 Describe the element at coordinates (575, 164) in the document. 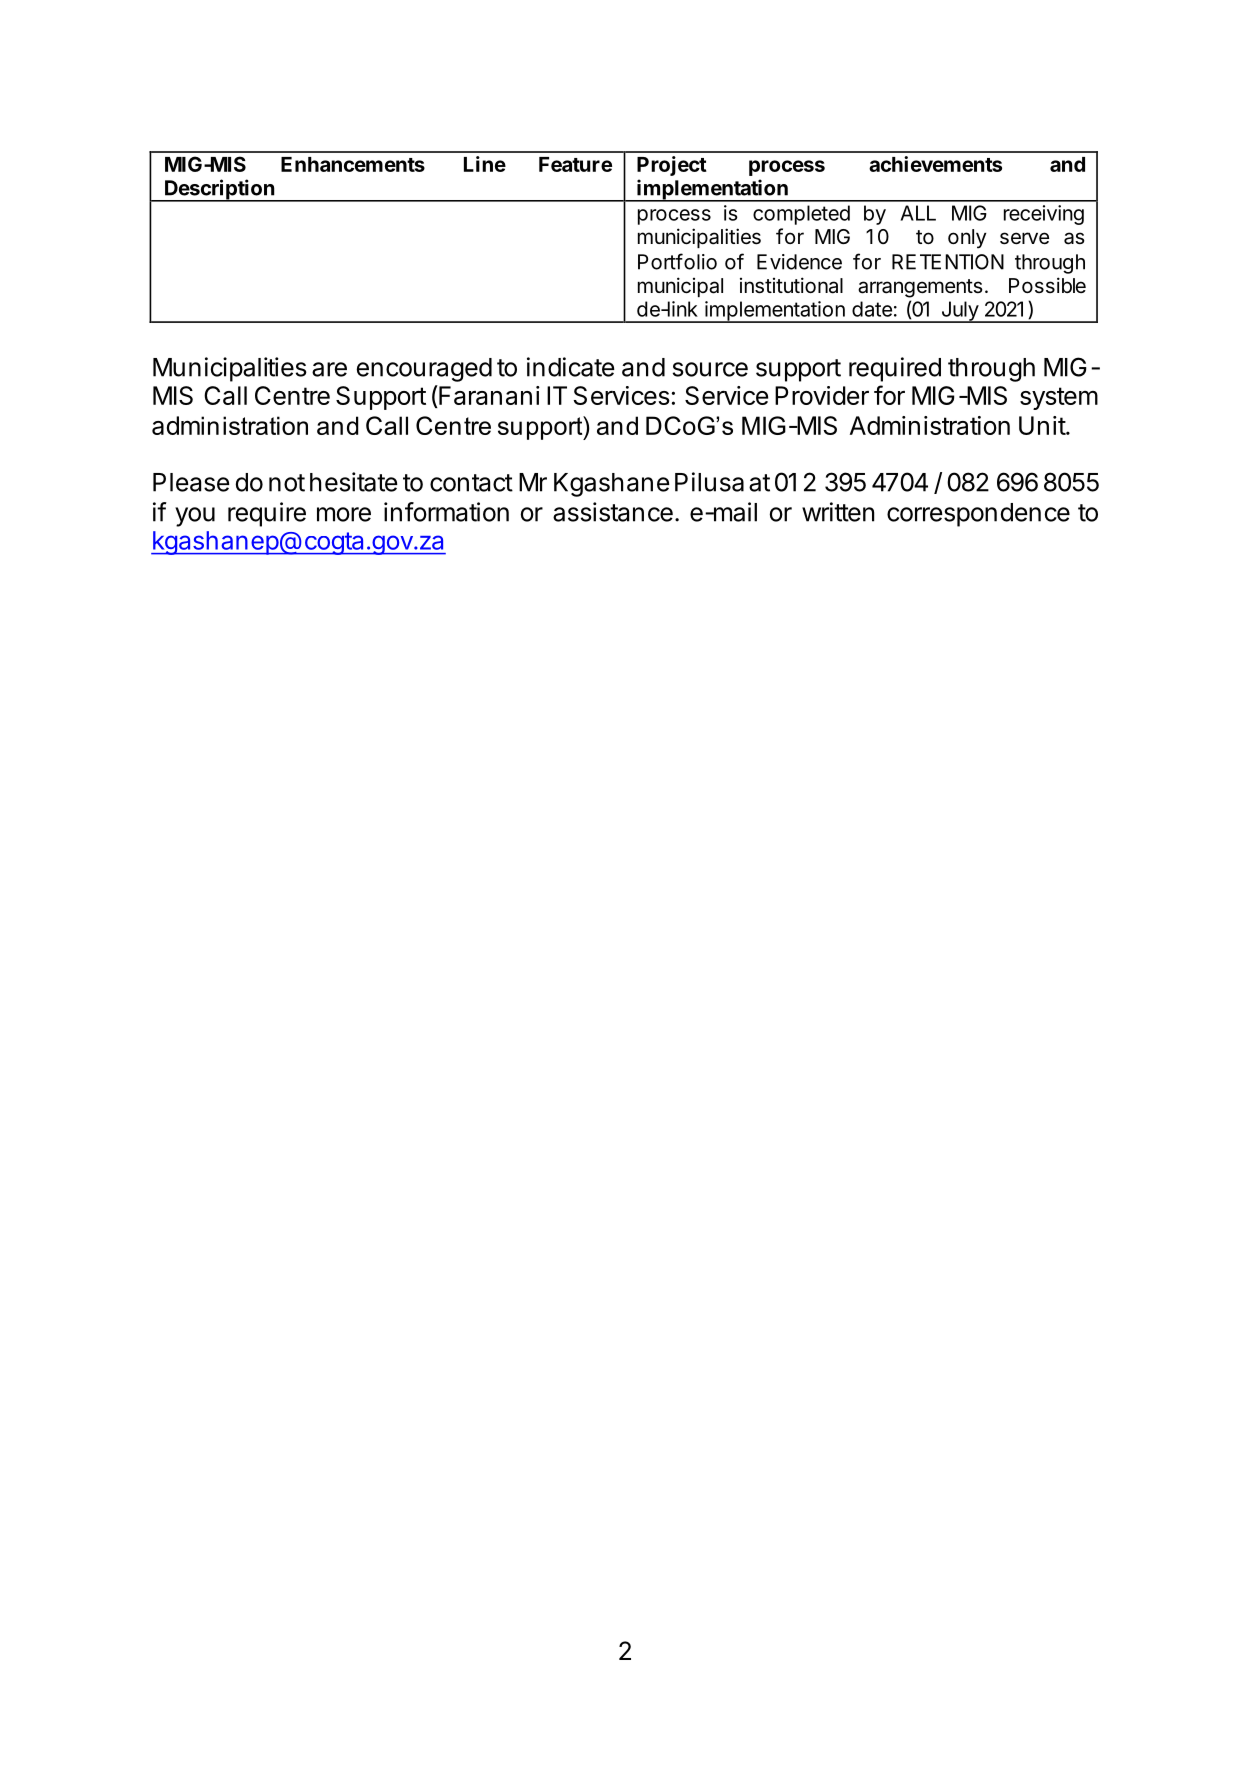

I see `Feature` at that location.
